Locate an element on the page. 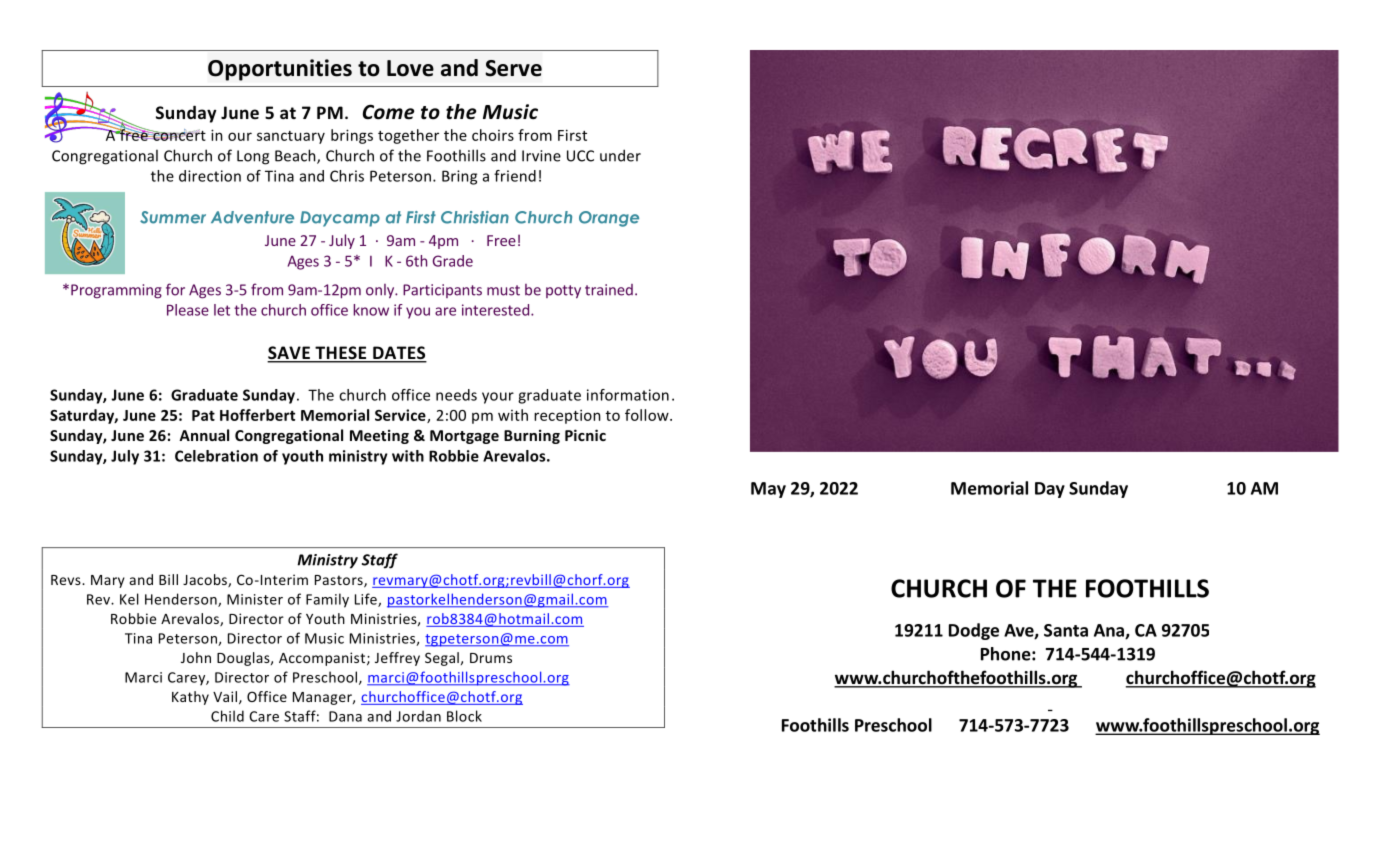 The image size is (1400, 850). Serve is located at coordinates (513, 68).
